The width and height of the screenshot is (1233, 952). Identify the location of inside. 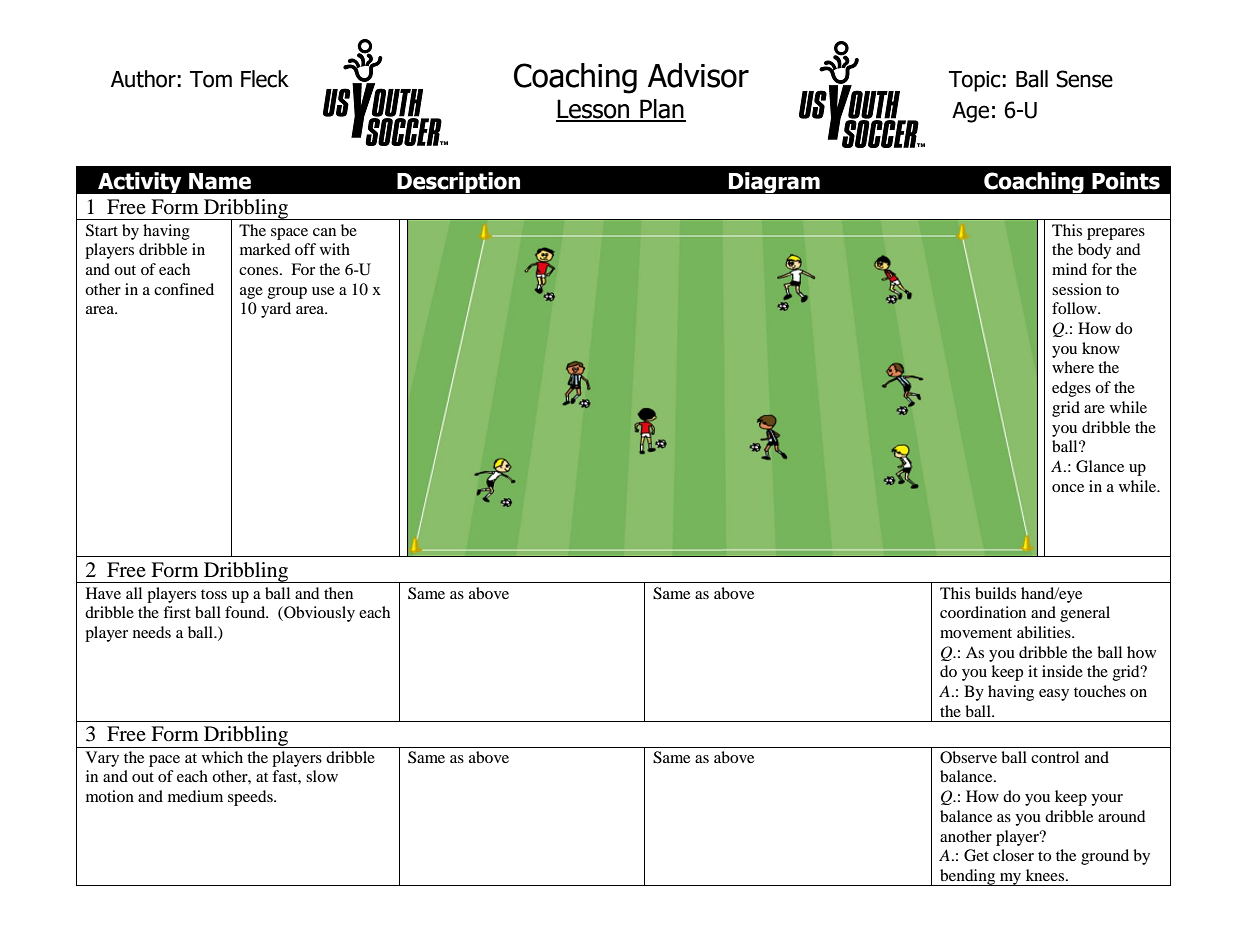
(1062, 671).
